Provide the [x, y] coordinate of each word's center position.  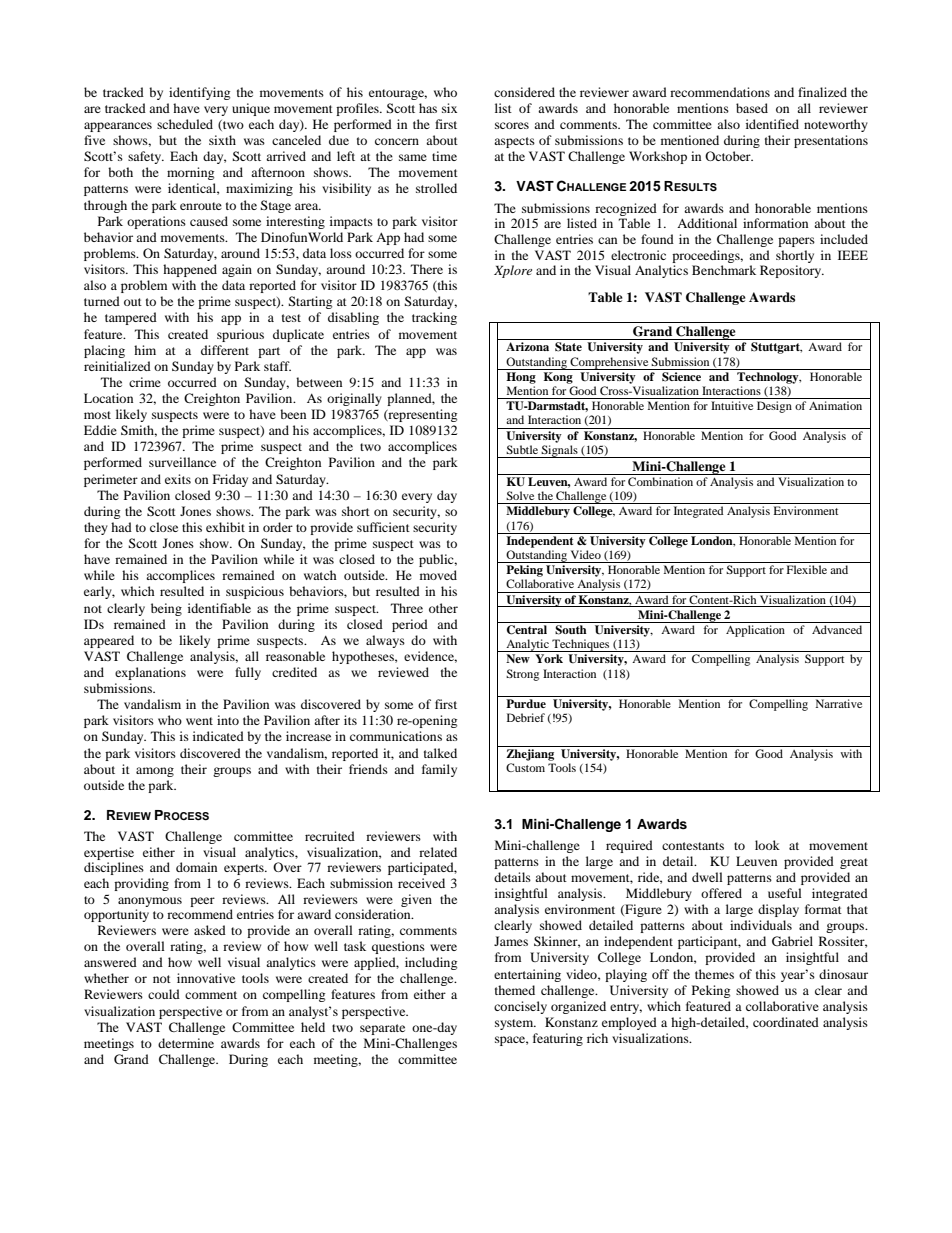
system [515, 1024]
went [199, 721]
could [164, 994]
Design [774, 407]
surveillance [182, 462]
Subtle [522, 449]
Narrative [839, 703]
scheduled [185, 124]
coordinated [786, 1022]
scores [512, 125]
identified [772, 124]
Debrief [526, 717]
